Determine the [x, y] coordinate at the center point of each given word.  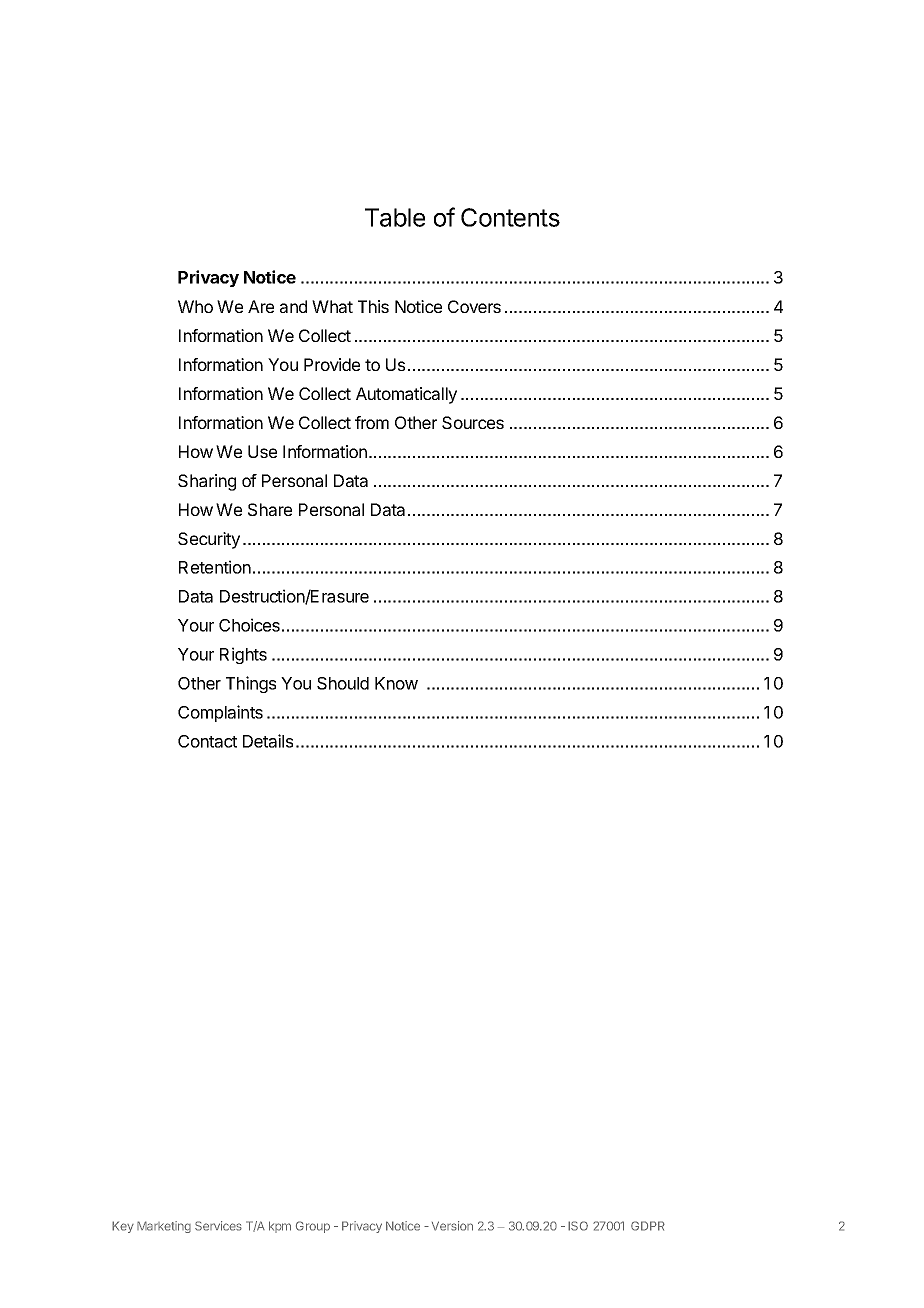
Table [395, 217]
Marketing [164, 1227]
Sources [473, 422]
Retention [215, 567]
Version [452, 1226]
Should [343, 683]
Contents [510, 217]
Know [396, 683]
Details [268, 741]
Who [195, 306]
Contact [207, 741]
